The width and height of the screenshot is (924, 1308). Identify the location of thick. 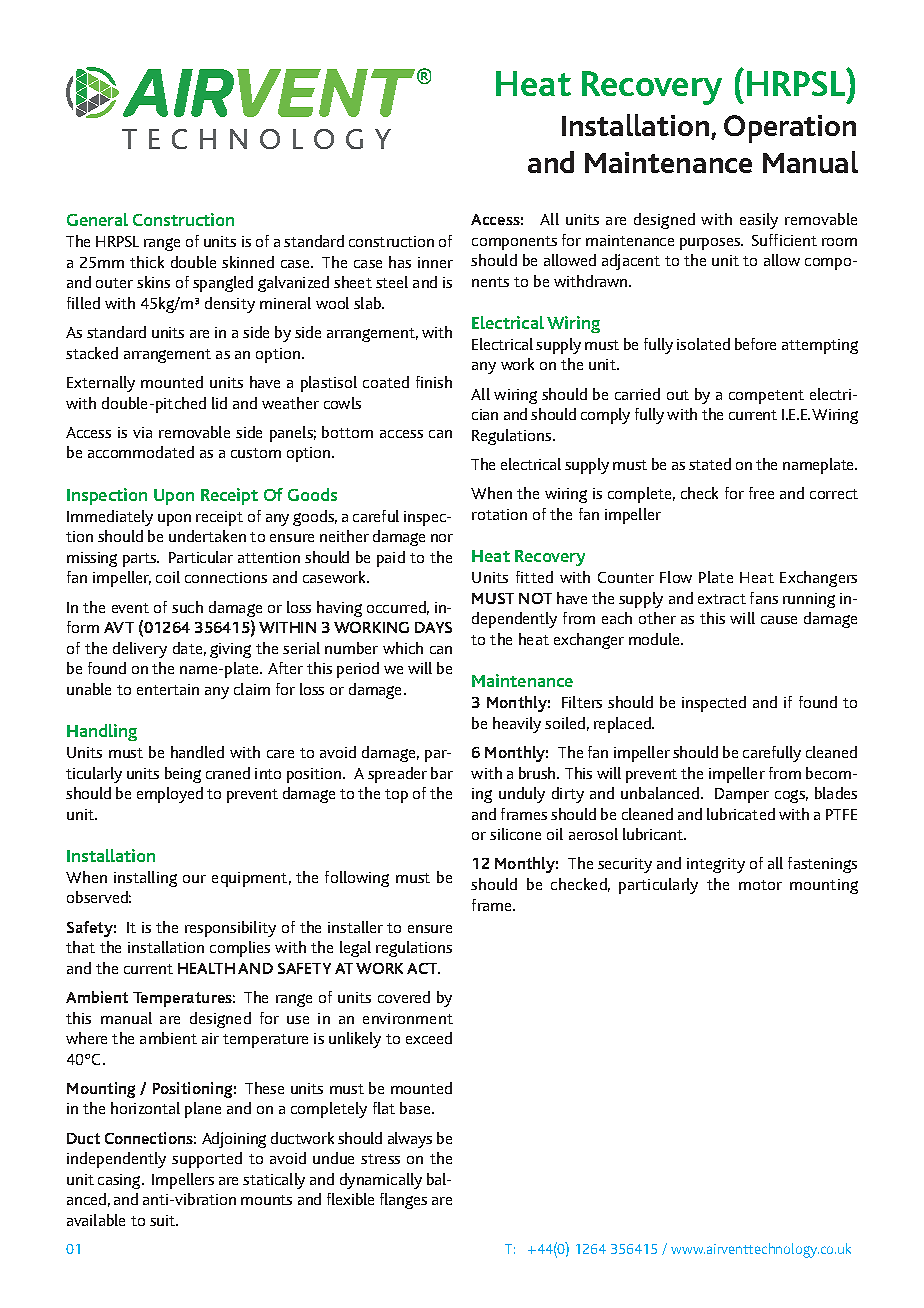
(147, 262).
